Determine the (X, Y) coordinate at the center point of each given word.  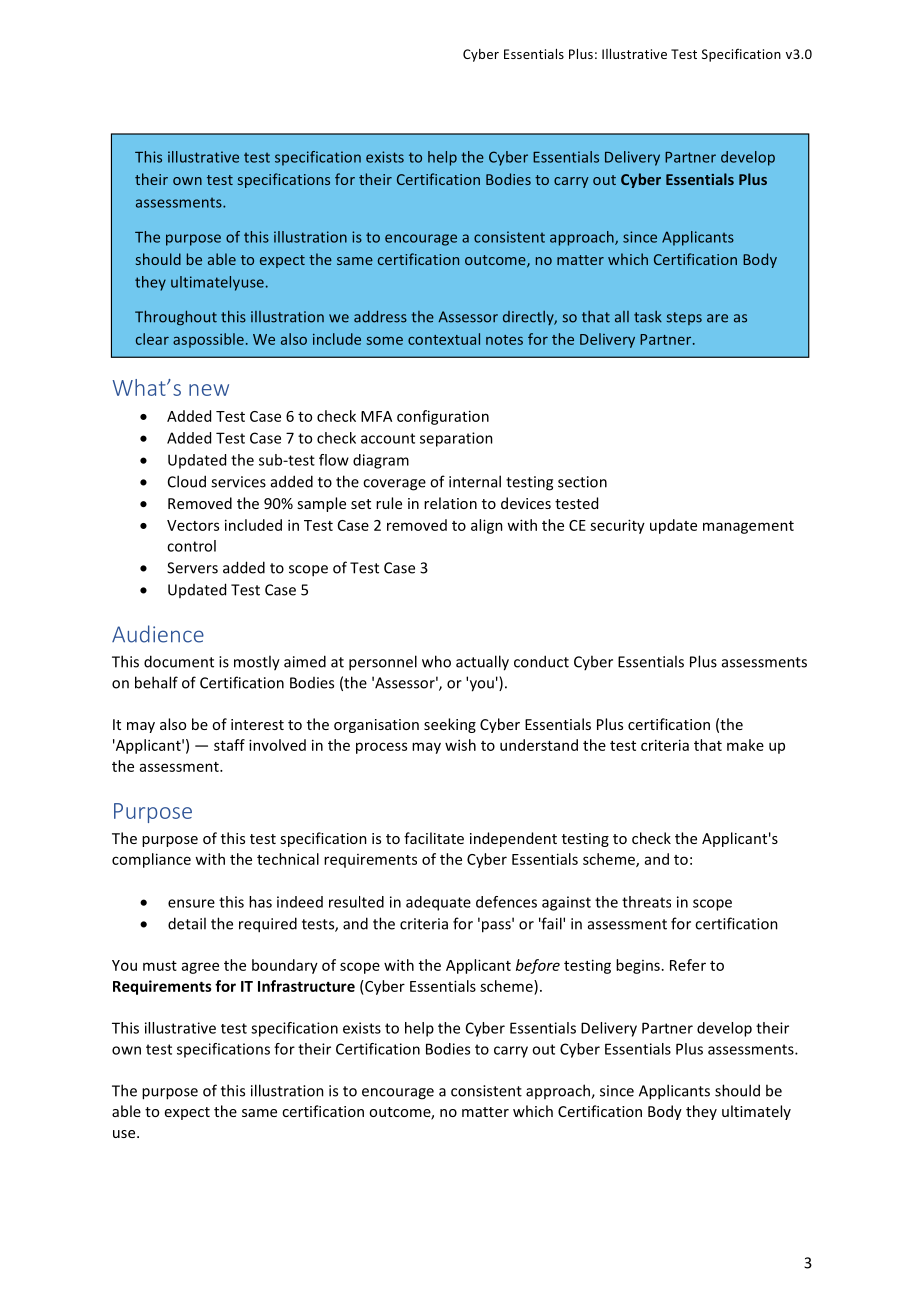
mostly (257, 663)
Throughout (176, 317)
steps (684, 318)
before (538, 966)
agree (200, 968)
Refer (688, 965)
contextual (444, 339)
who (436, 661)
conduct (541, 661)
